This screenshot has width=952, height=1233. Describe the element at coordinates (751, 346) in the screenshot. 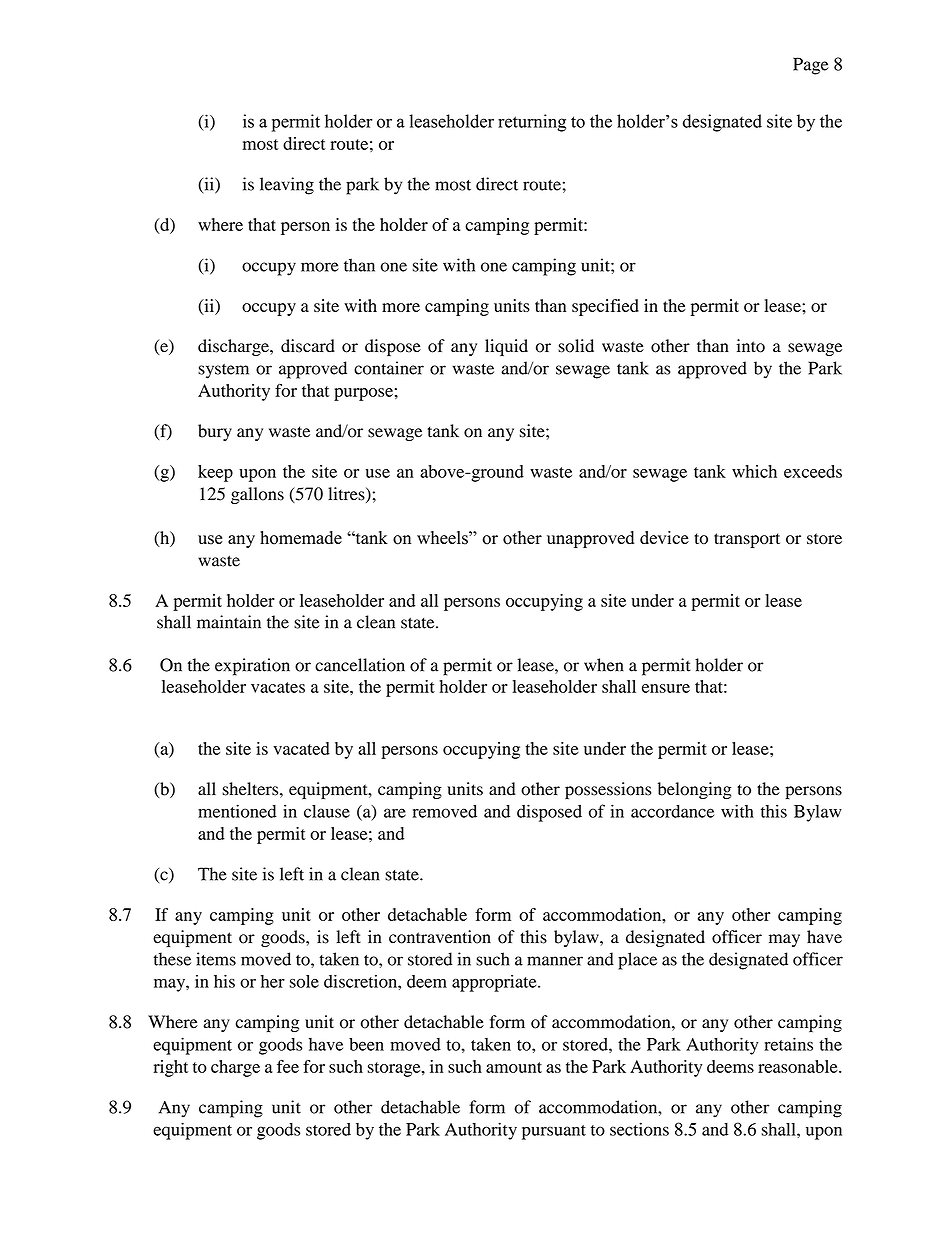

I see `into` at that location.
